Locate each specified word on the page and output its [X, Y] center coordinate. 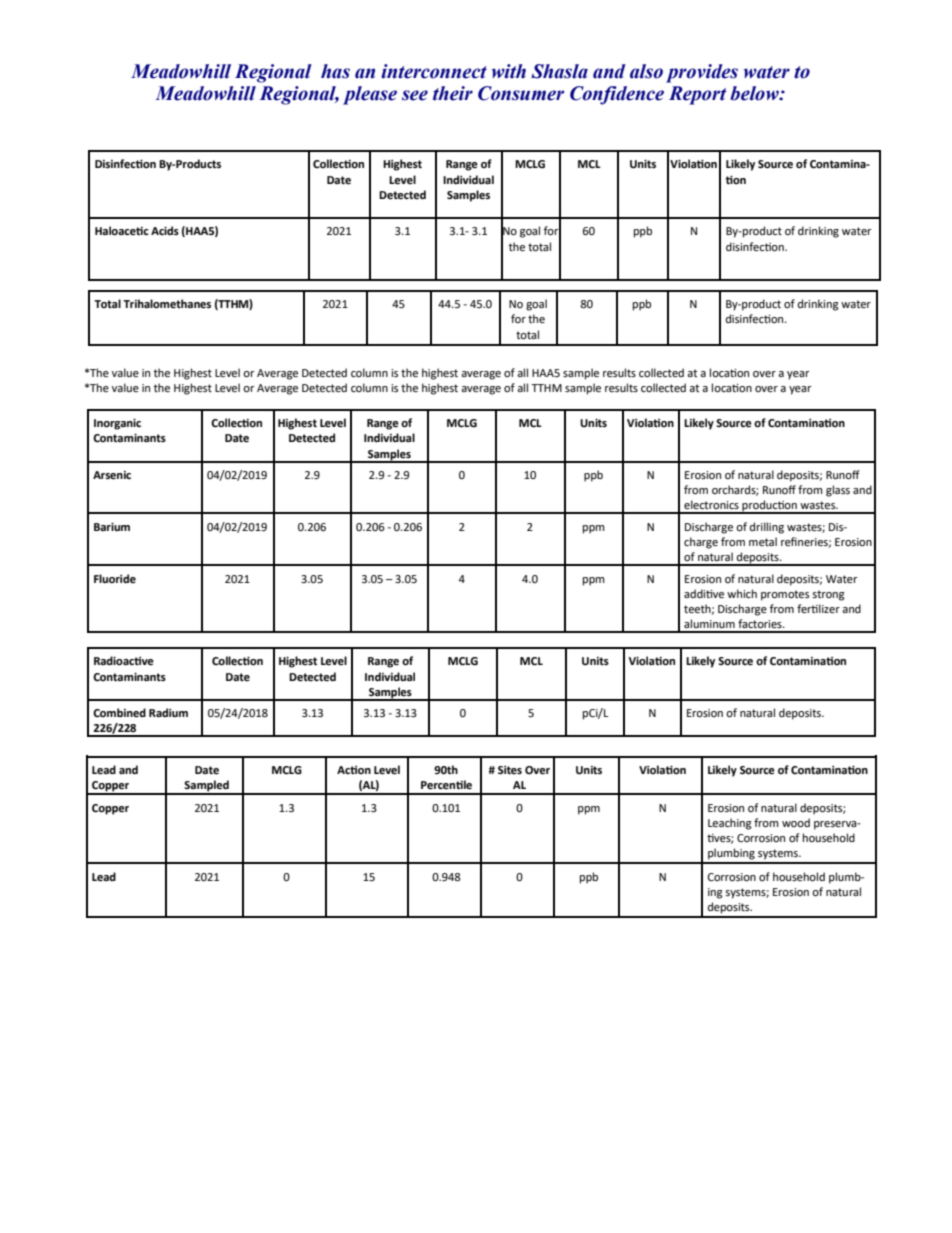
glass [838, 491]
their [453, 93]
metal [763, 541]
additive [704, 594]
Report [697, 95]
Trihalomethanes [167, 304]
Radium [168, 712]
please [370, 95]
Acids [165, 230]
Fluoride [115, 578]
